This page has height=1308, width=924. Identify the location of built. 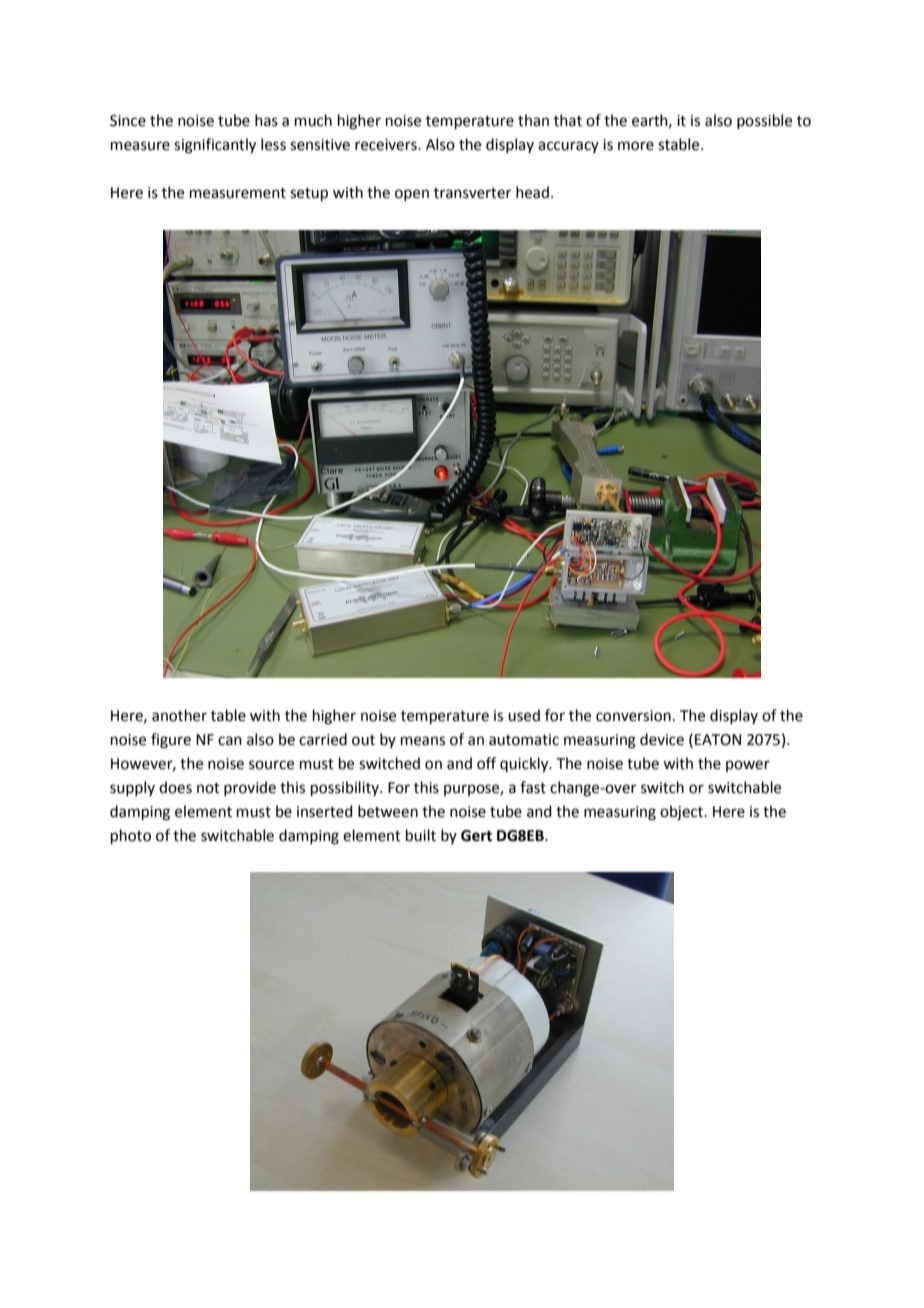
(421, 835).
